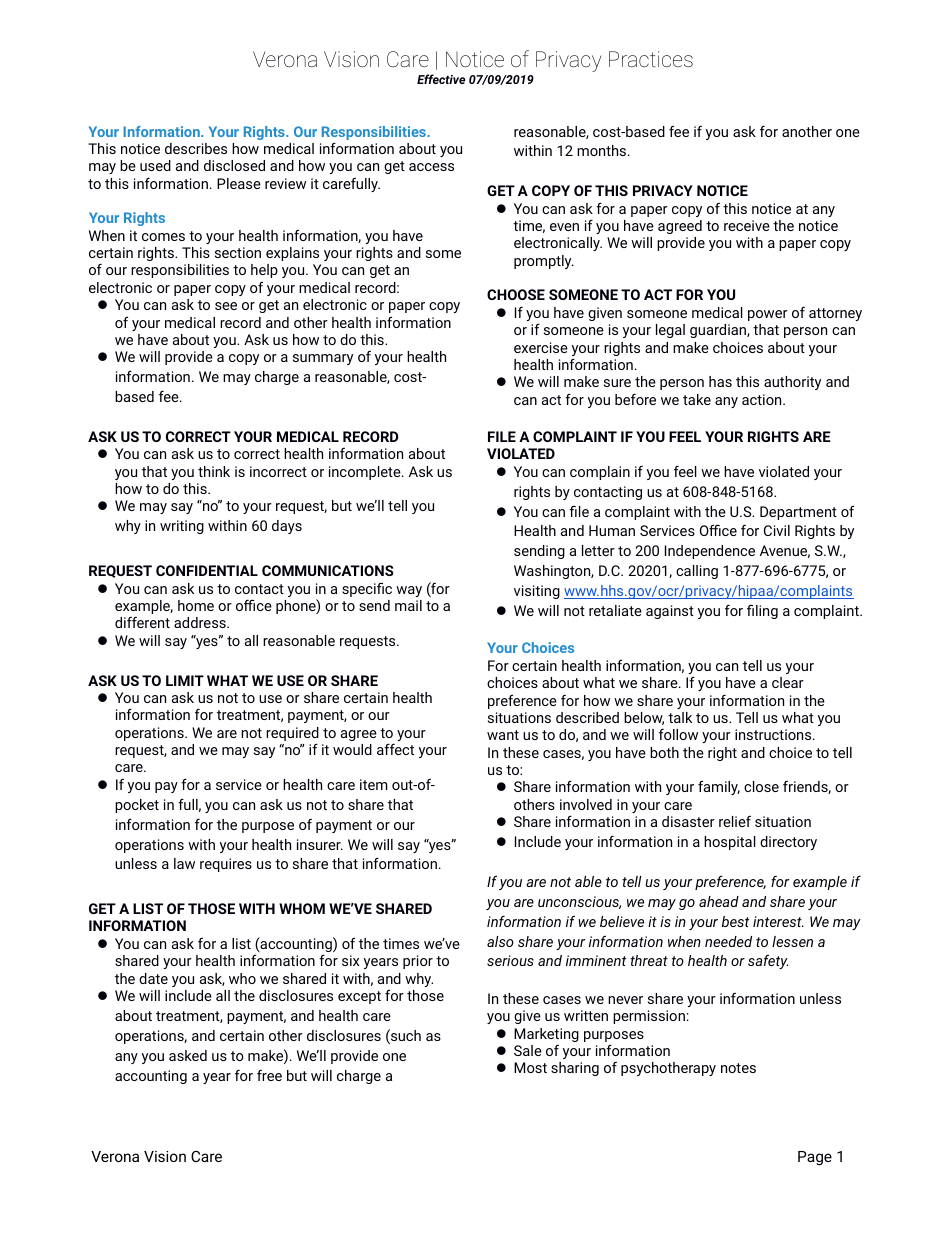 Image resolution: width=952 pixels, height=1233 pixels. Describe the element at coordinates (269, 1075) in the page. I see `free` at that location.
